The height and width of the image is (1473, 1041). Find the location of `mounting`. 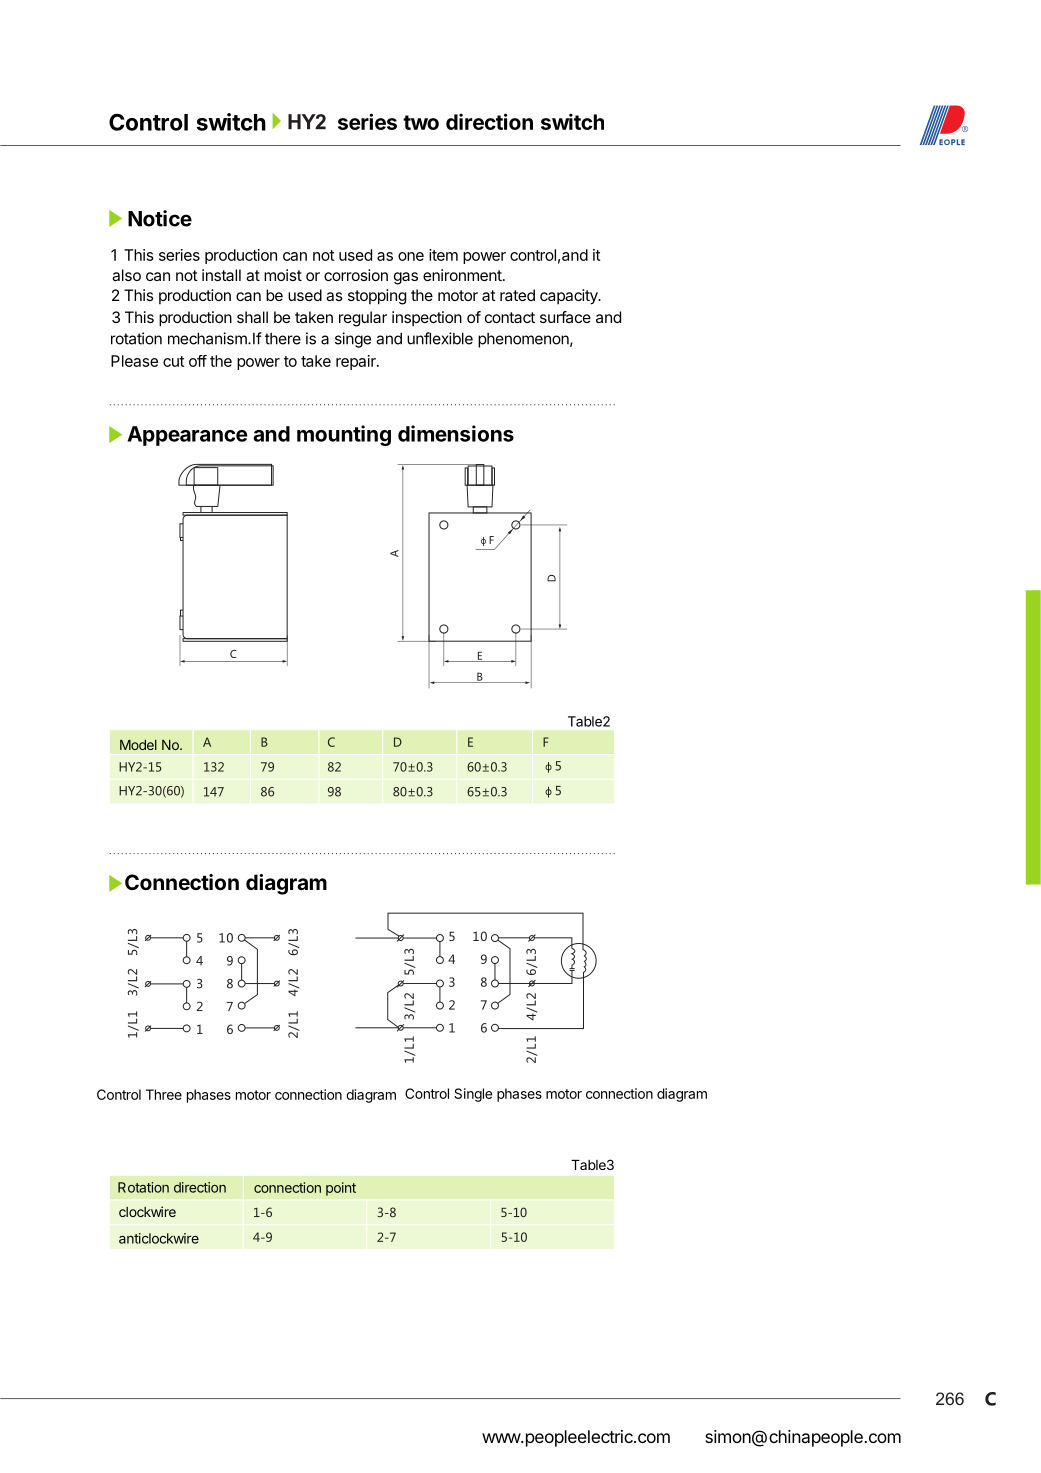

mounting is located at coordinates (344, 435).
